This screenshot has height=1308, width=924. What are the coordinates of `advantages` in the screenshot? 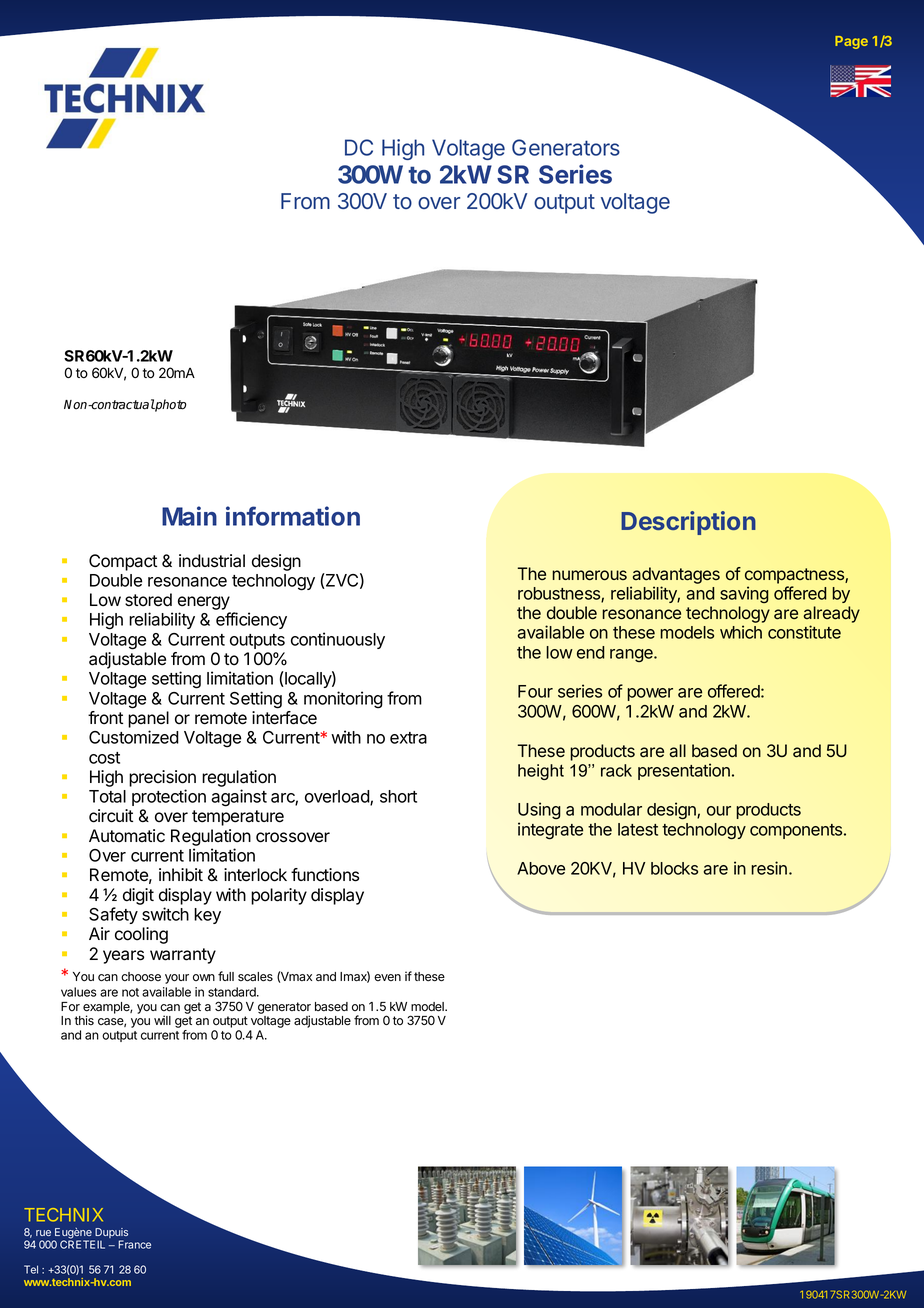 It's located at (676, 575).
